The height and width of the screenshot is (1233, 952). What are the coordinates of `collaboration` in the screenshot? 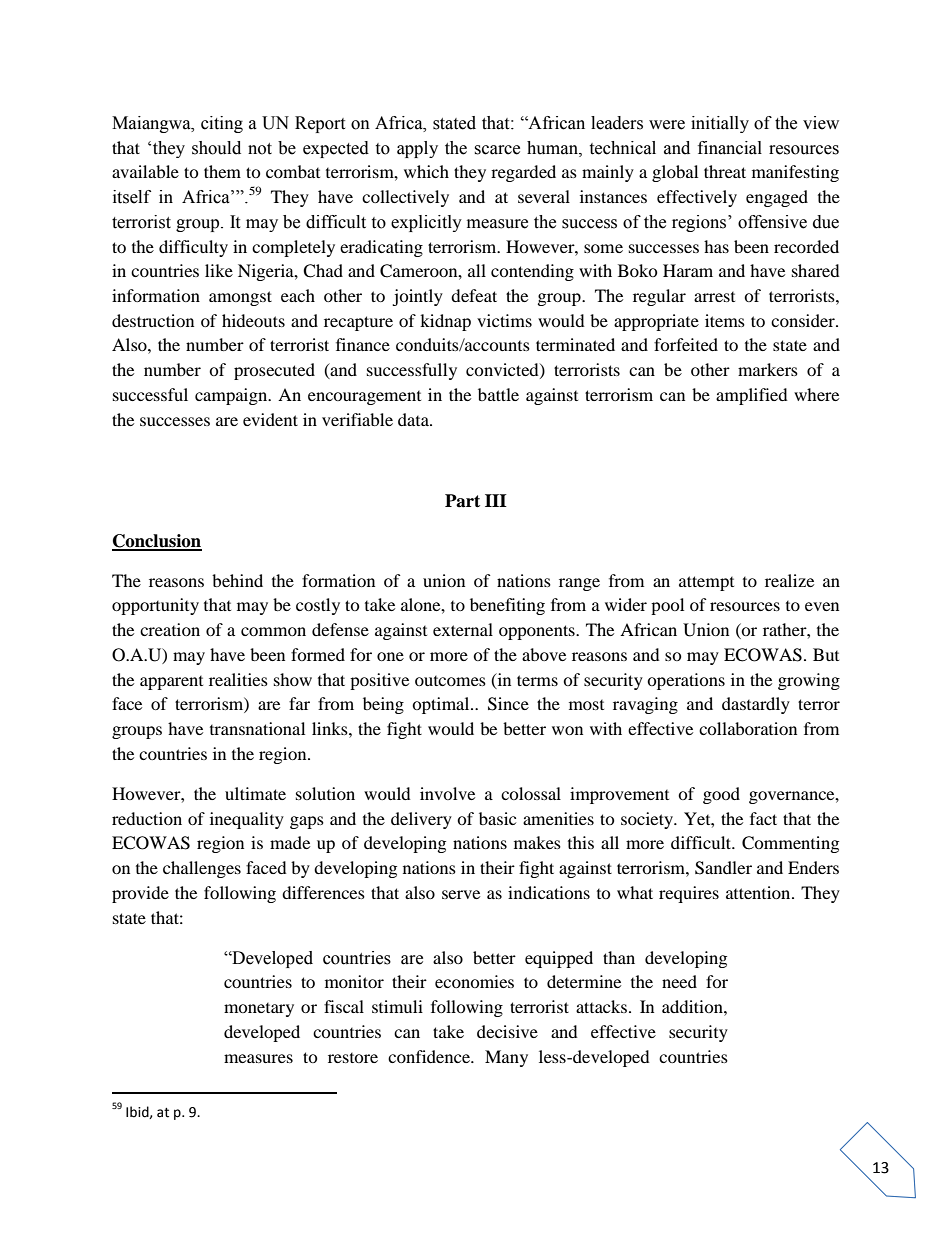 It's located at (748, 728).
